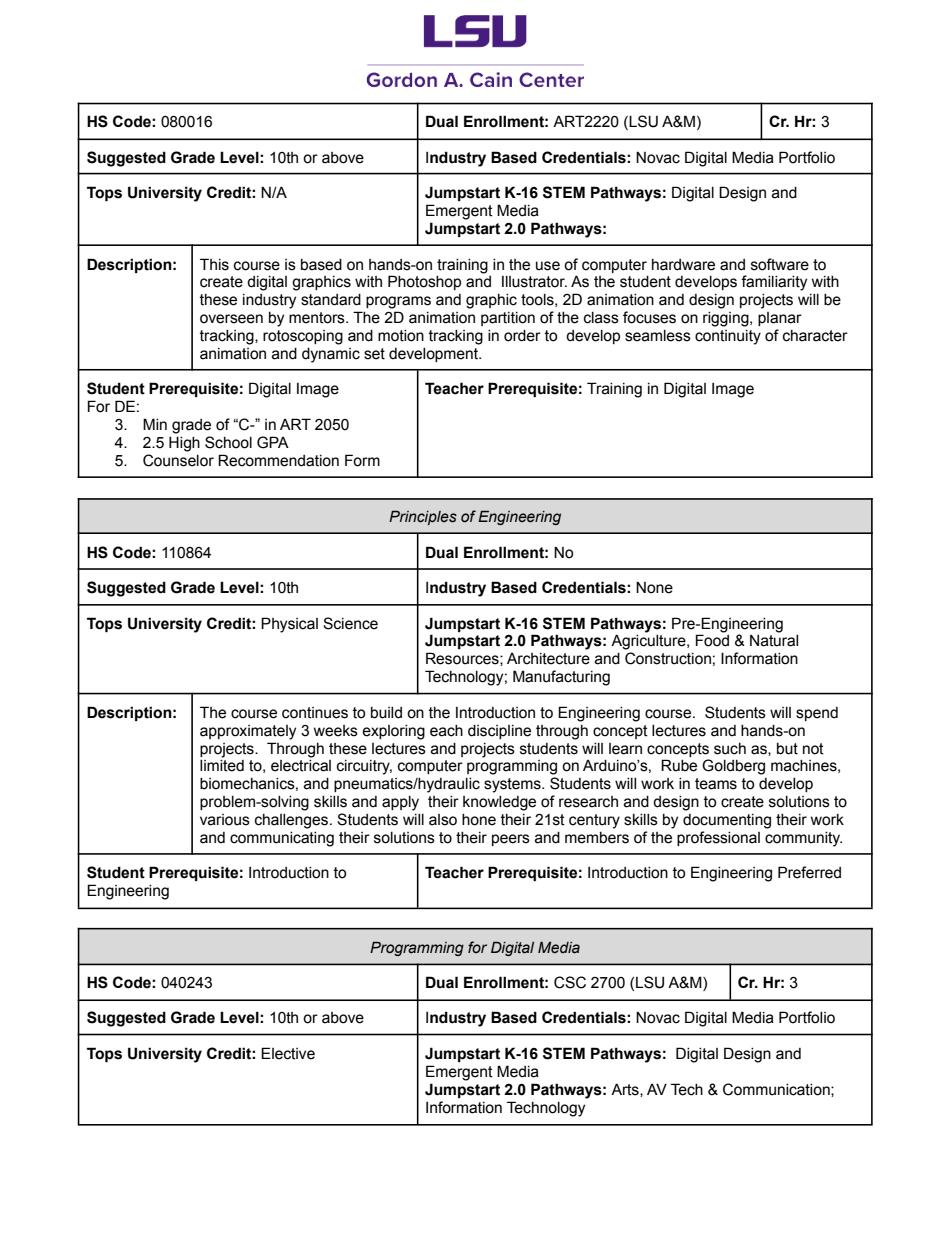 This page has height=1233, width=952. Describe the element at coordinates (288, 1053) in the page. I see `Elective` at that location.
